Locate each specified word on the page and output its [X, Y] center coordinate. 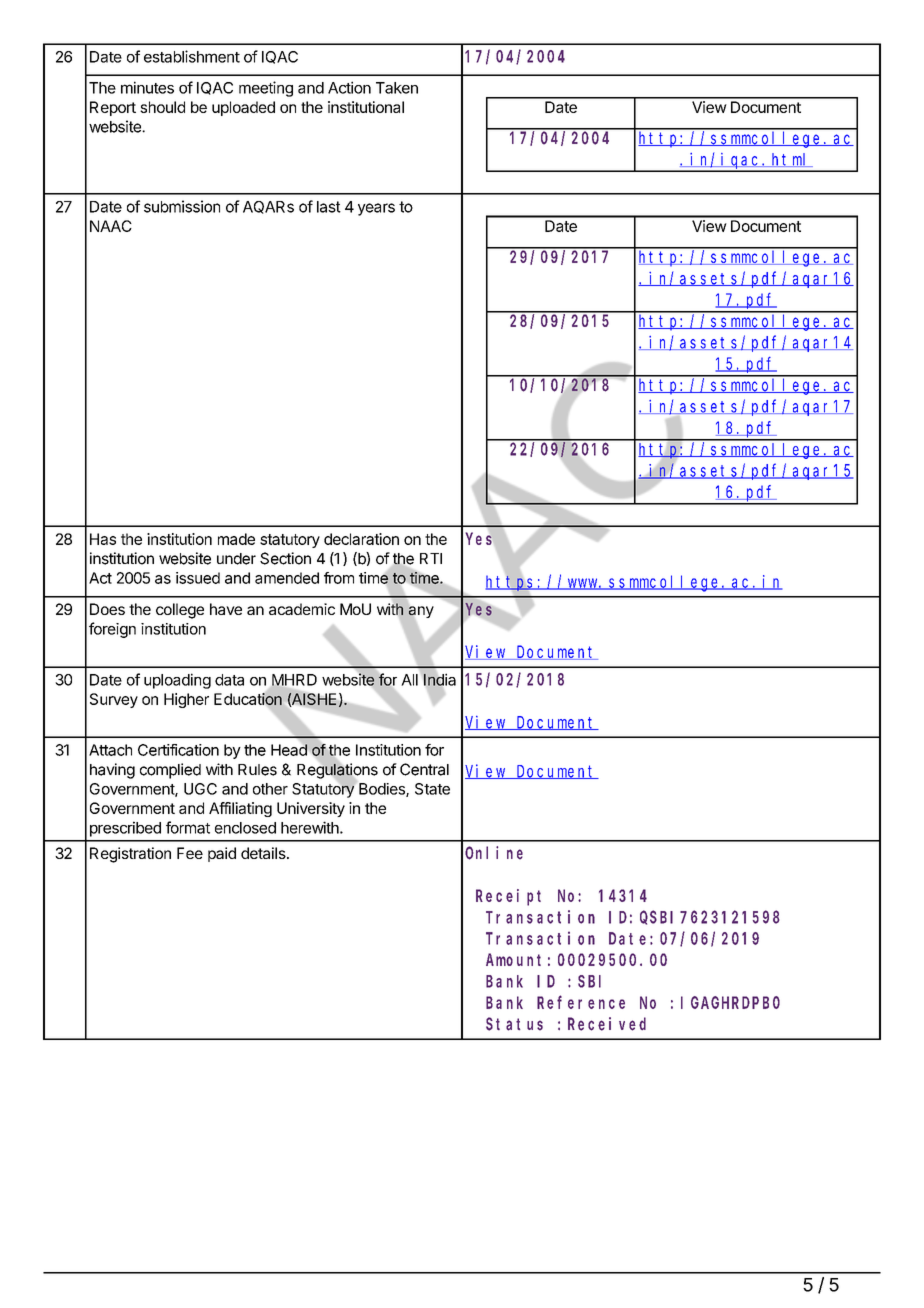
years [376, 209]
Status [514, 1024]
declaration [361, 539]
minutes [147, 87]
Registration [130, 855]
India [439, 679]
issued [198, 578]
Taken [397, 88]
